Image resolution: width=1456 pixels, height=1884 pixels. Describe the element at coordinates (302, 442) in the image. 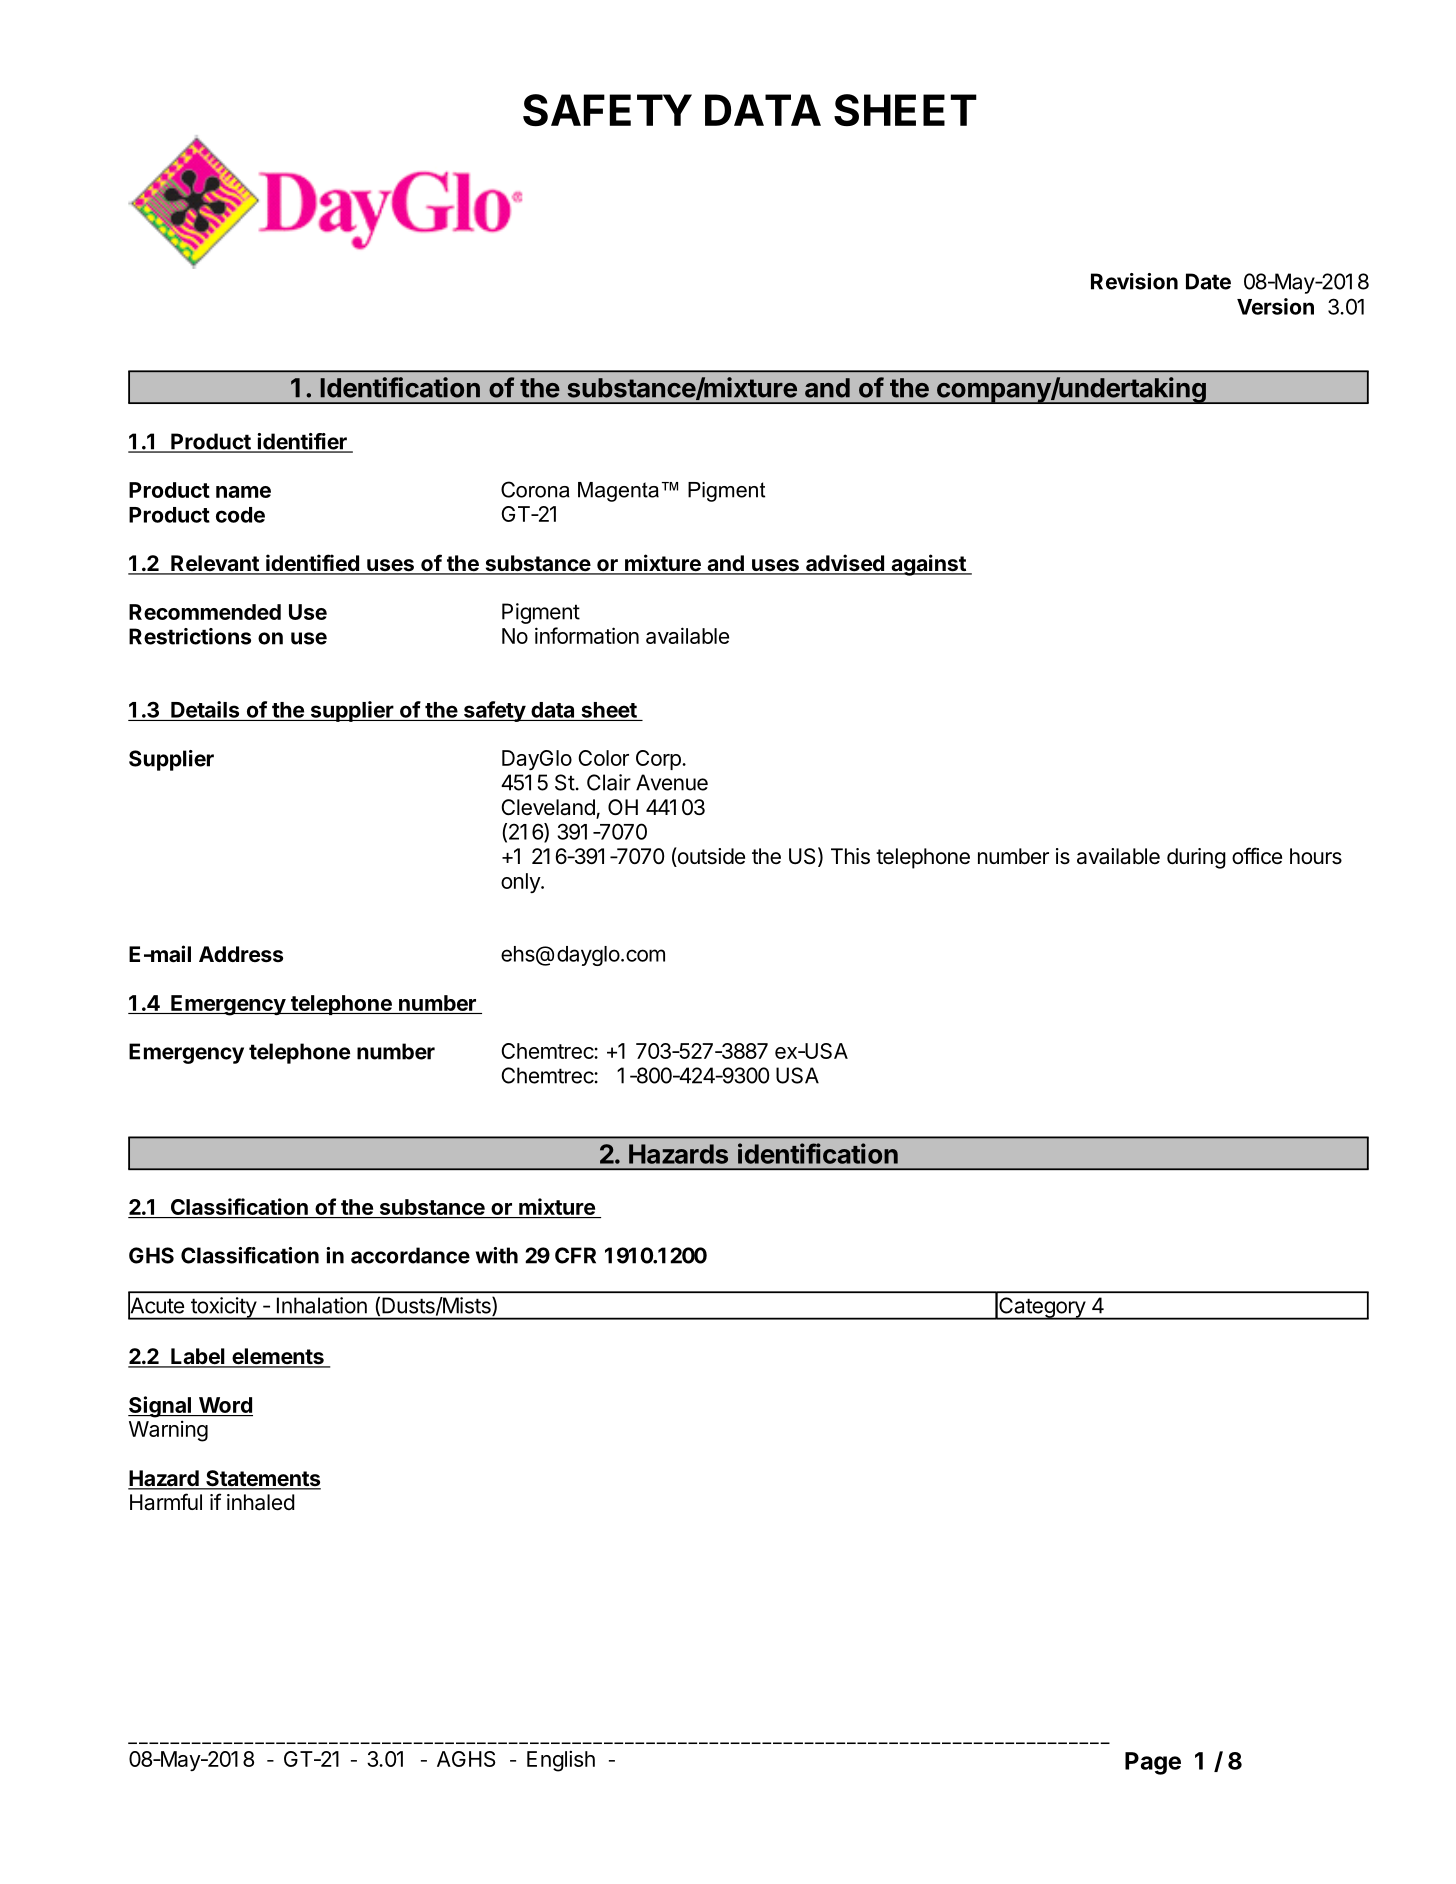

I see `identifier` at that location.
